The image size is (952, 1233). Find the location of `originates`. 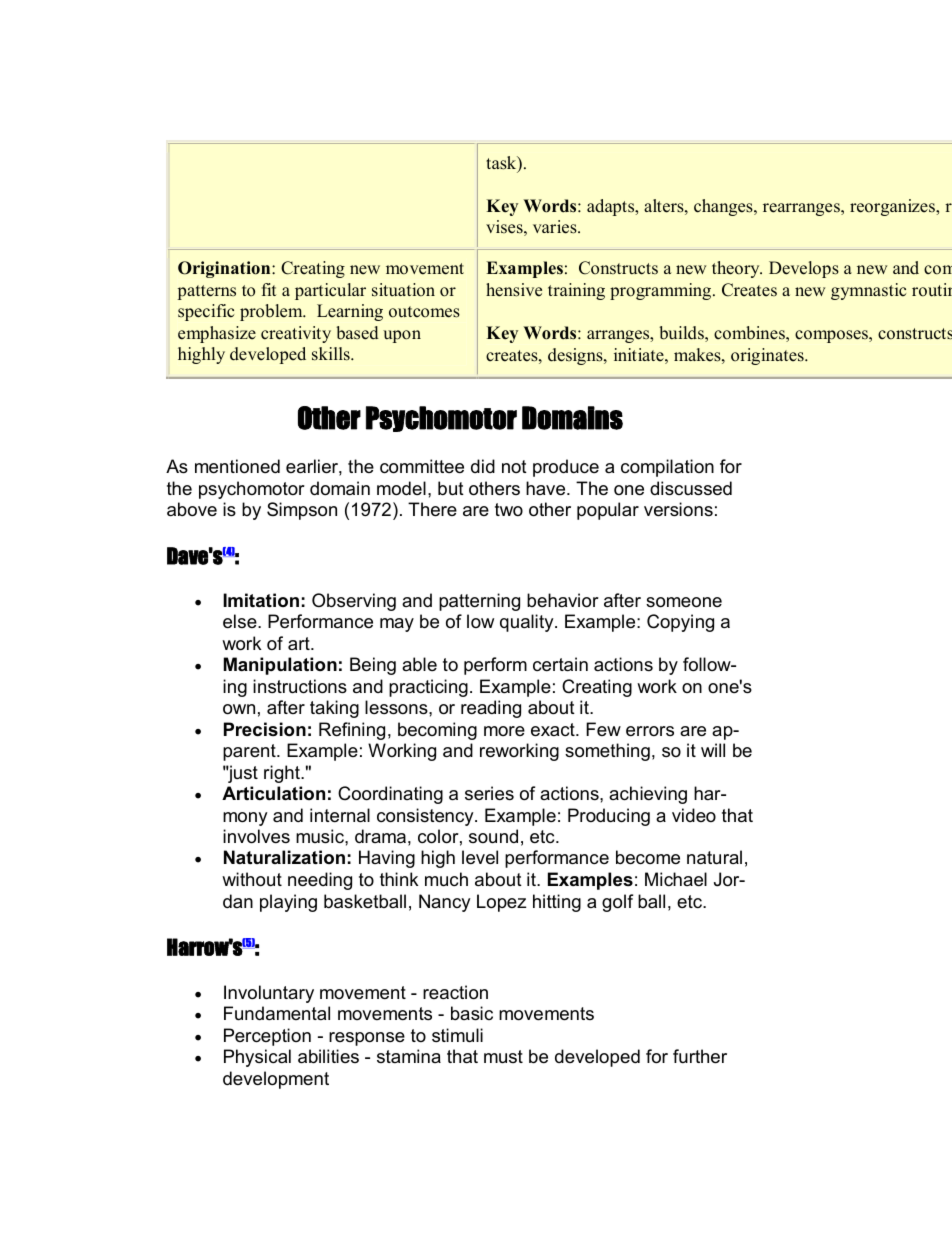

originates is located at coordinates (768, 356).
